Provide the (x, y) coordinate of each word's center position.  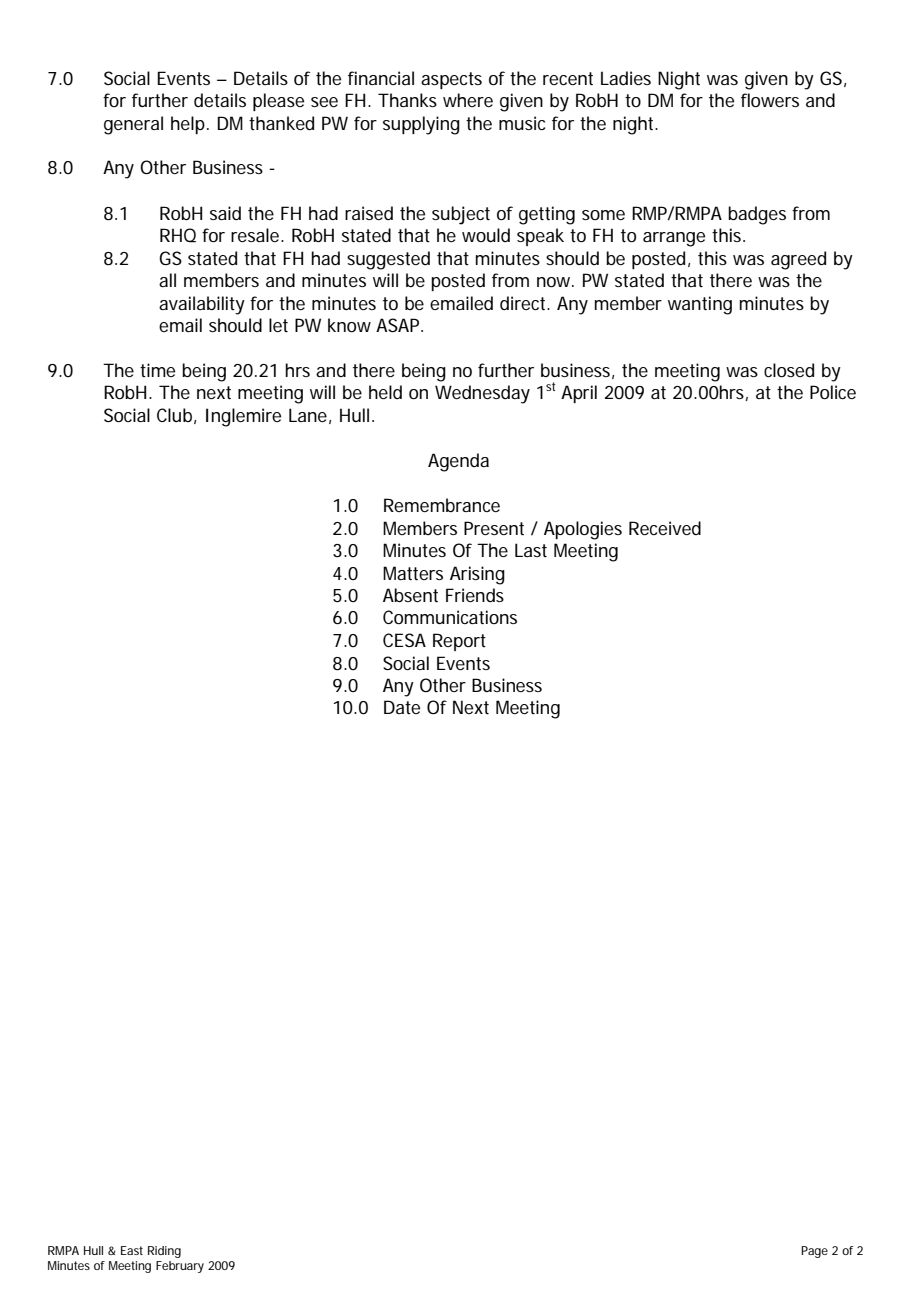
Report (459, 642)
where (468, 100)
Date (402, 707)
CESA (404, 640)
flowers (770, 100)
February (180, 1267)
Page (814, 1252)
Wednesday (482, 394)
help (189, 125)
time (157, 370)
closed (789, 370)
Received (665, 528)
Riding (164, 1252)
